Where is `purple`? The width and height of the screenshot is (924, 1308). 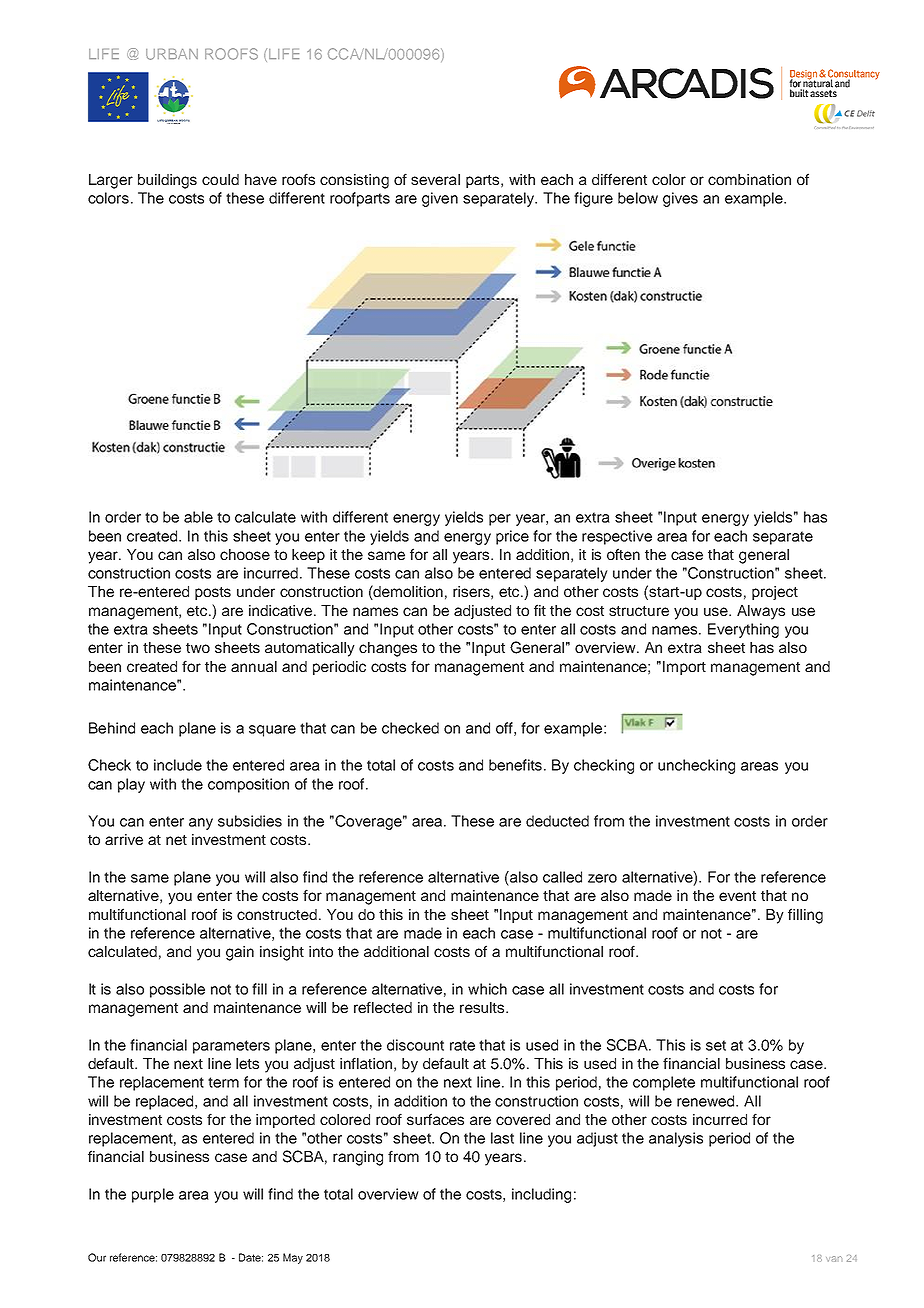 purple is located at coordinates (153, 1195).
